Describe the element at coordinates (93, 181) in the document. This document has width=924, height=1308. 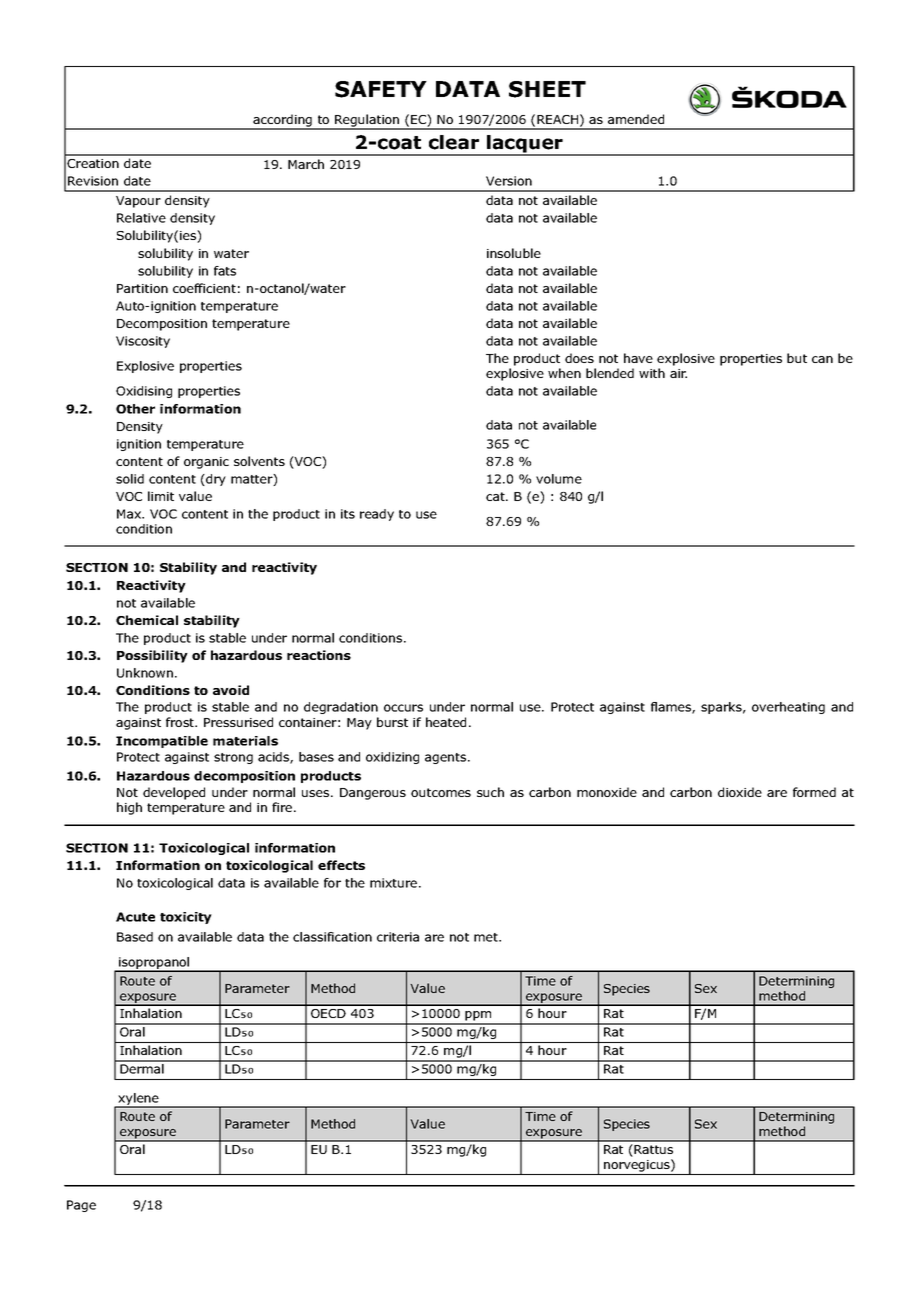
I see `Revision` at that location.
